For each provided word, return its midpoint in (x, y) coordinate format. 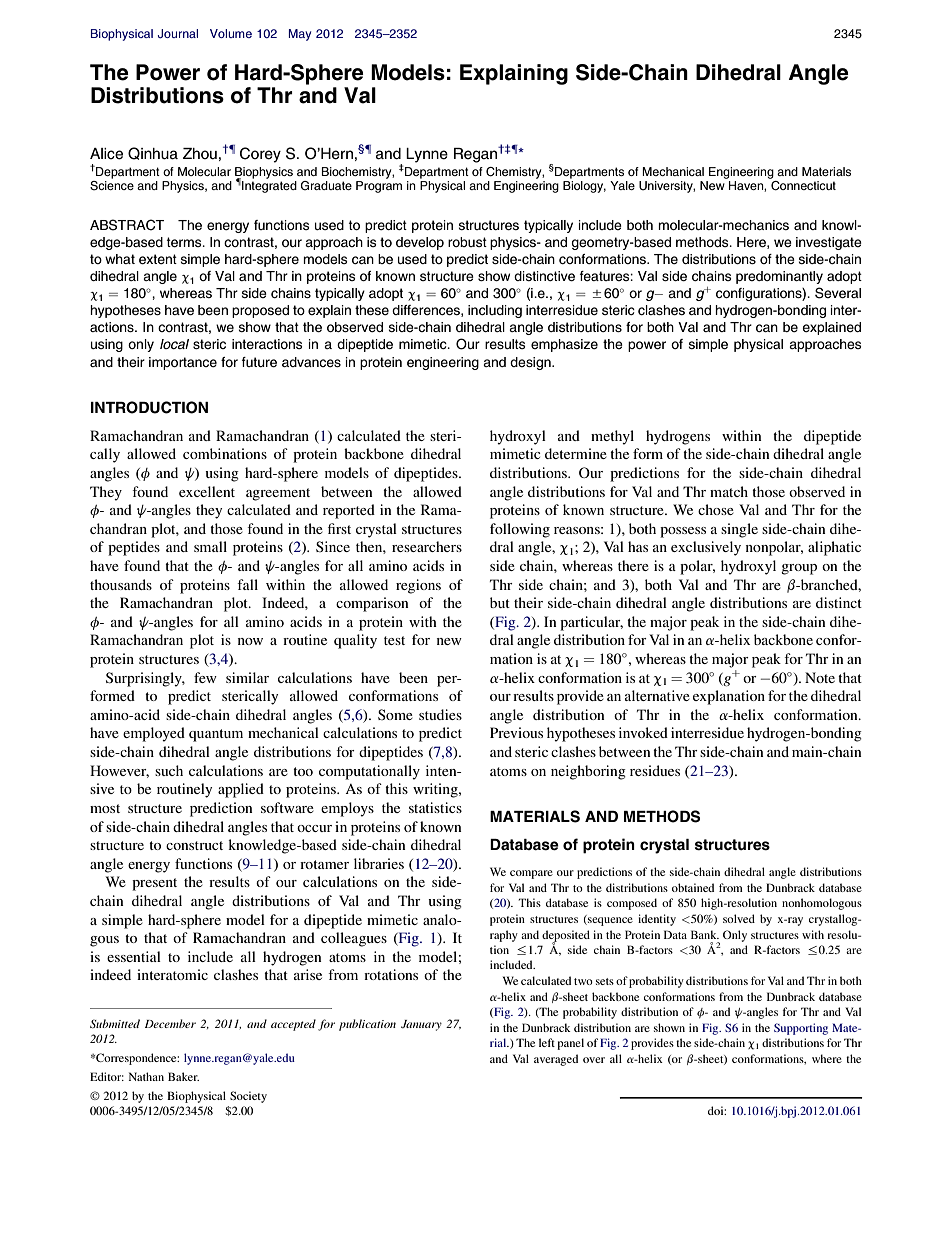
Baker (183, 1076)
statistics (435, 807)
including (495, 311)
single (739, 530)
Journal (178, 33)
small (210, 546)
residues (655, 770)
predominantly (779, 277)
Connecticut (802, 184)
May (300, 35)
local (174, 344)
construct (194, 845)
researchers (427, 546)
